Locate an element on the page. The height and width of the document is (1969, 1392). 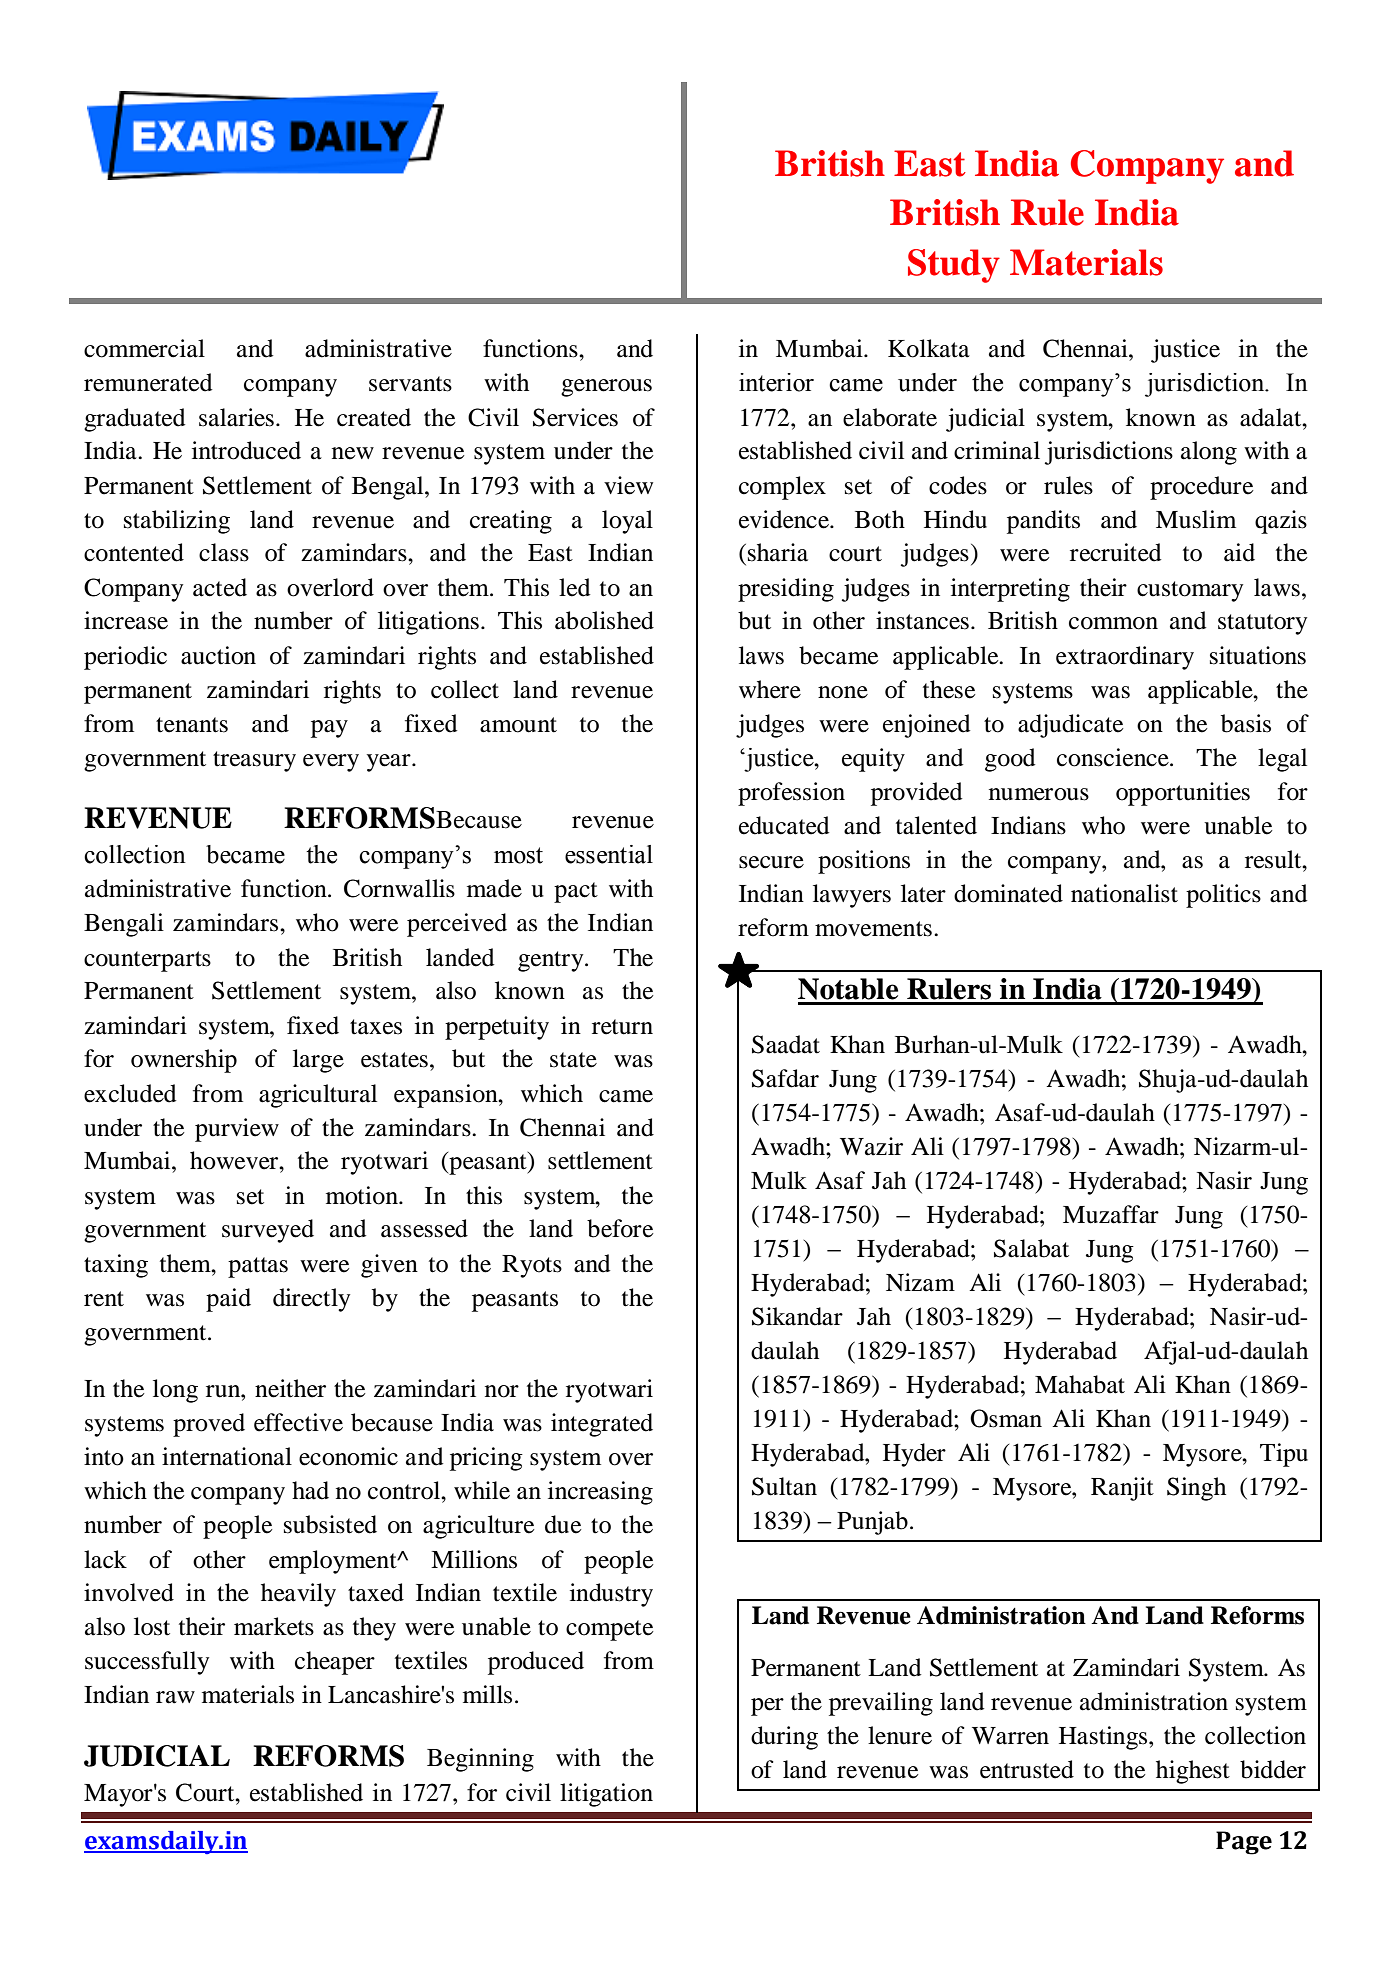
return is located at coordinates (622, 1027).
